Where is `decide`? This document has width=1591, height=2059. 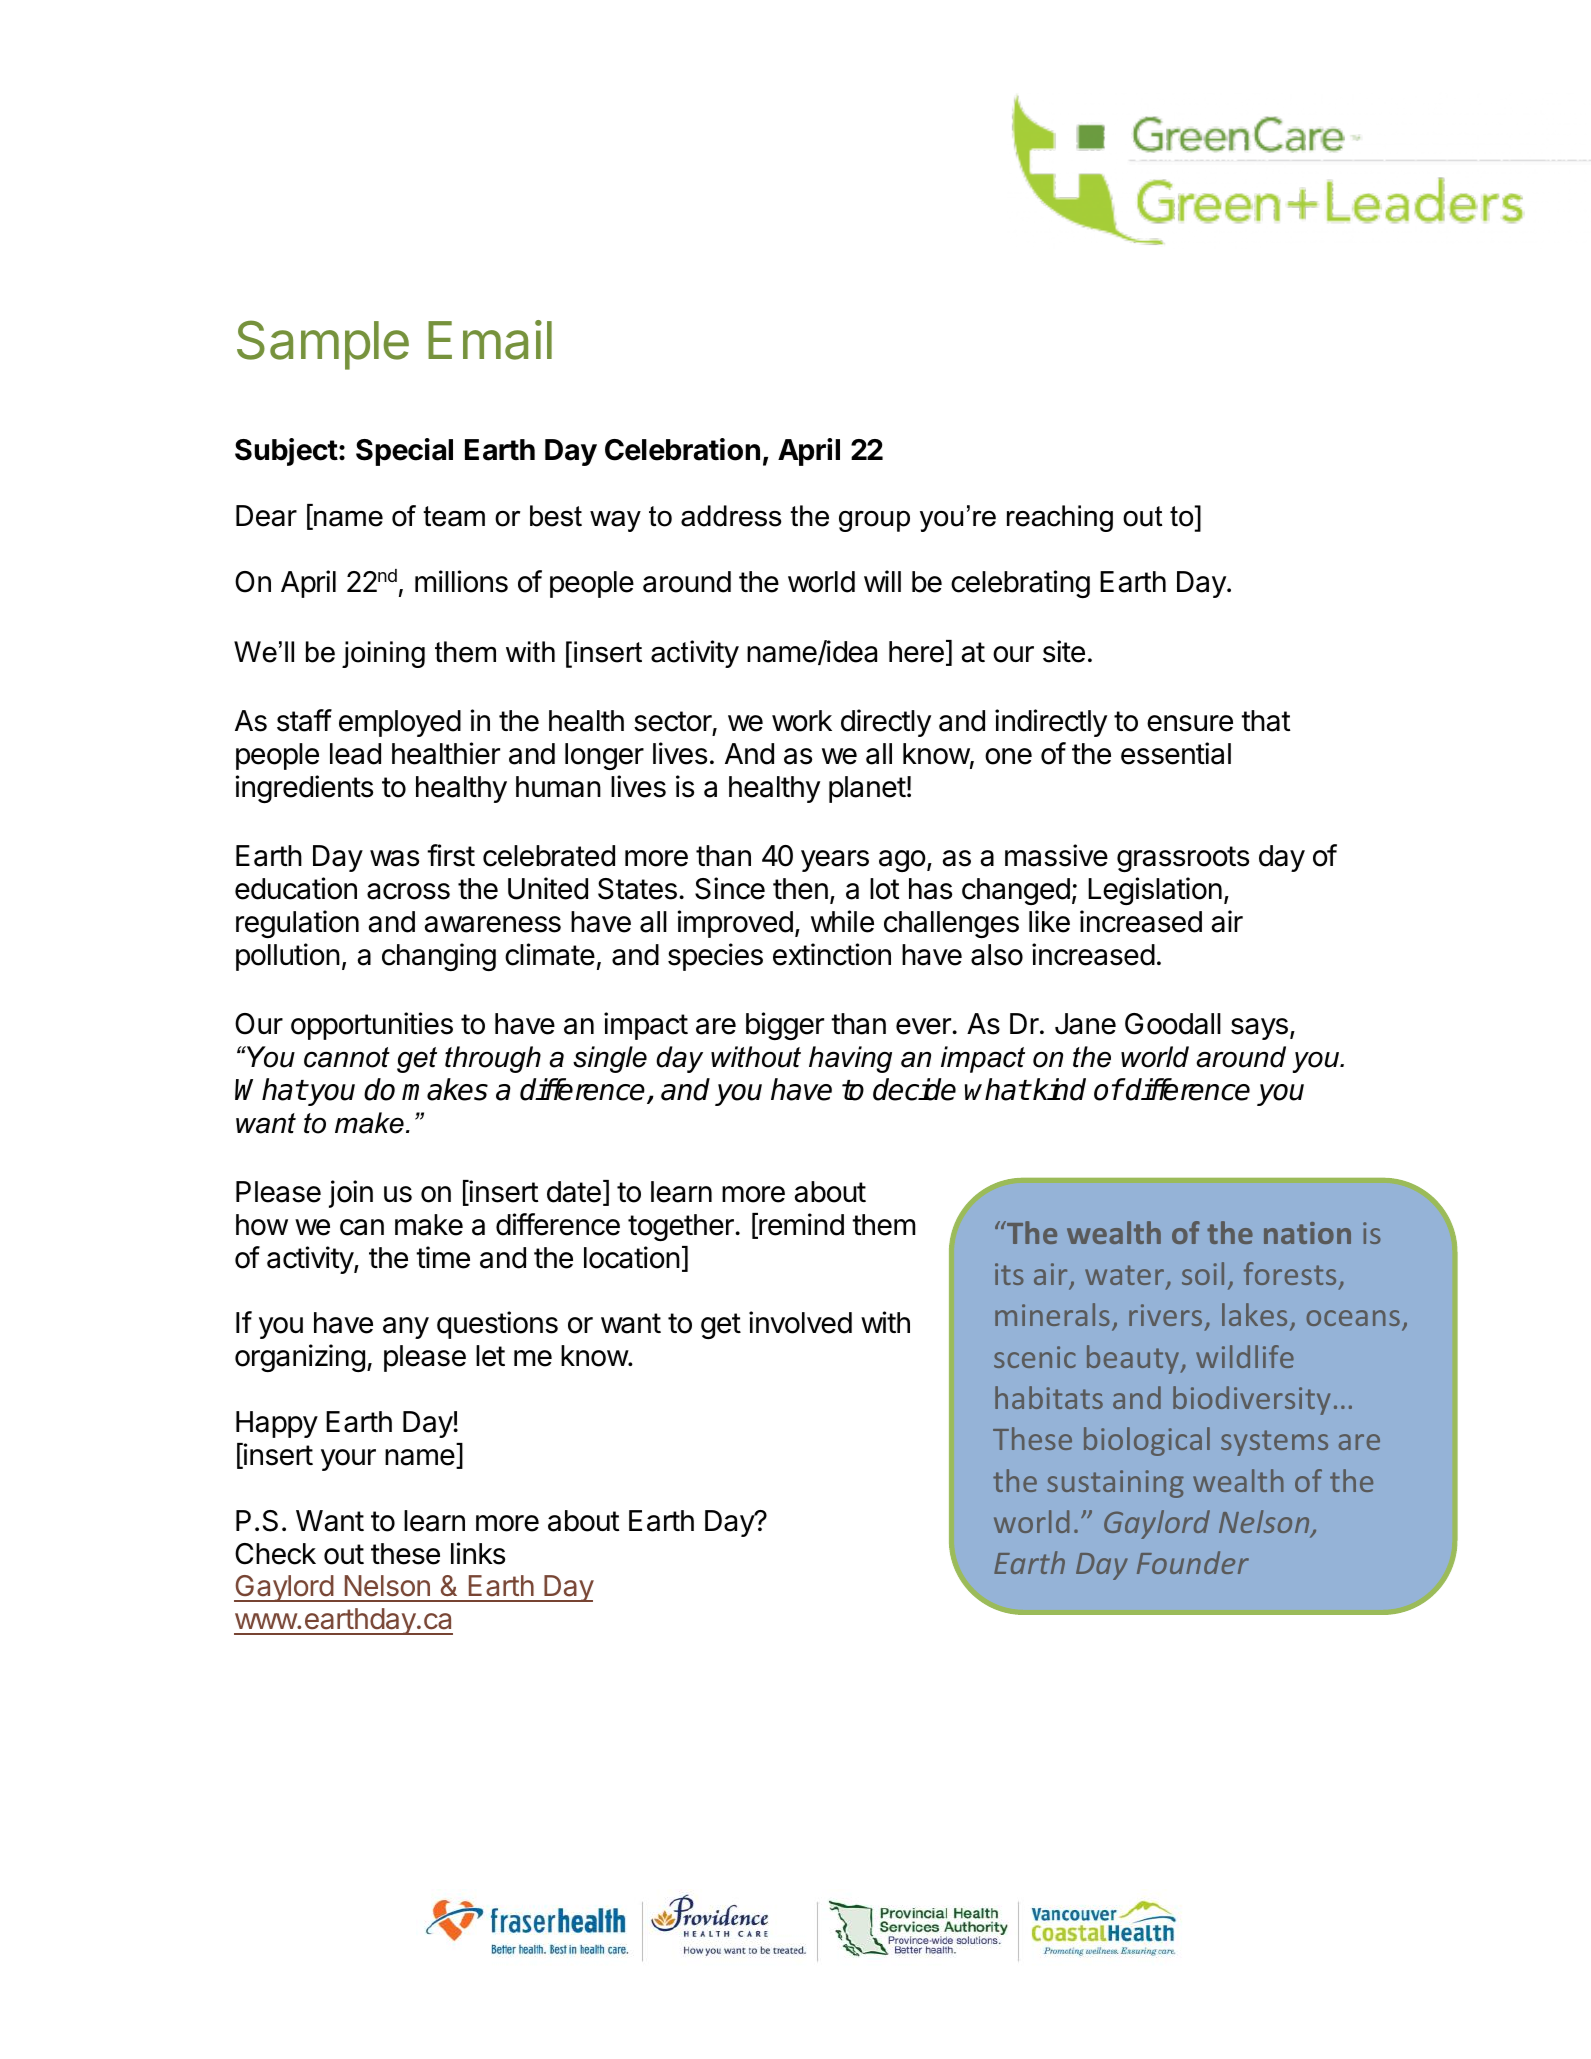 decide is located at coordinates (914, 1089).
